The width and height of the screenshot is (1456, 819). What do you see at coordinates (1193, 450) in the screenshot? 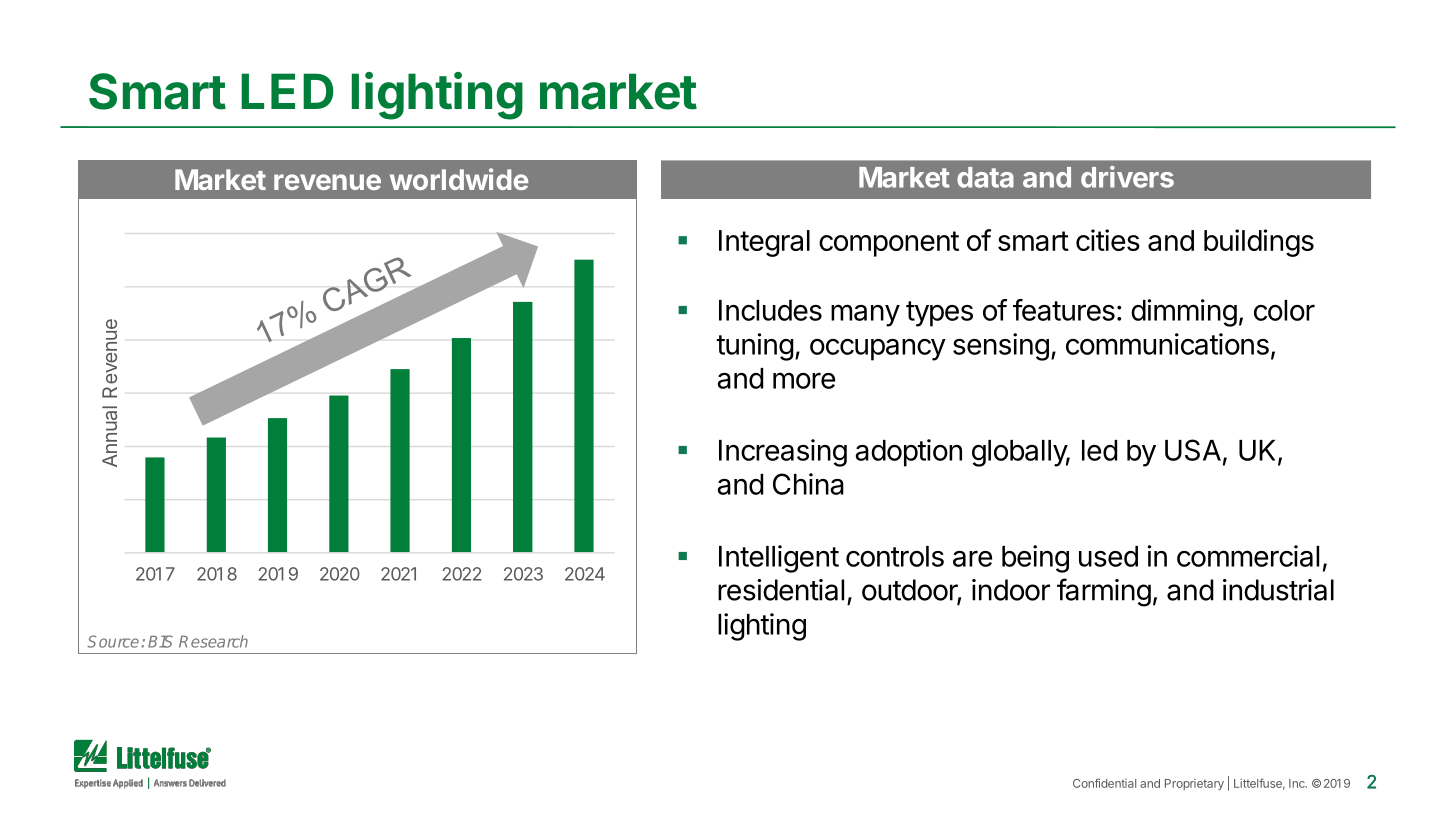
I see `USA` at bounding box center [1193, 450].
